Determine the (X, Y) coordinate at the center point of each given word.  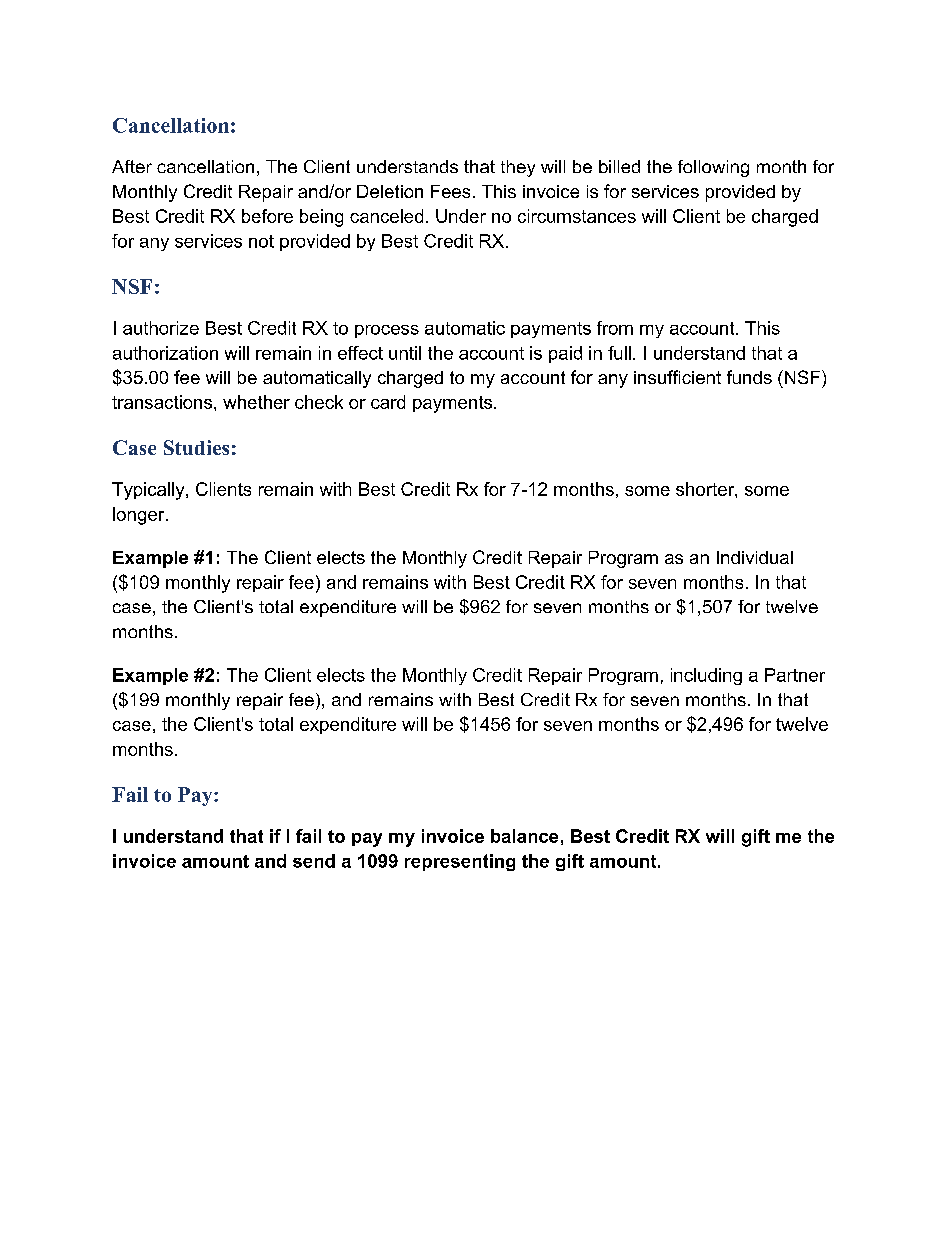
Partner (795, 675)
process (387, 331)
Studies (196, 447)
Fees (450, 191)
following (713, 168)
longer (140, 516)
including (706, 676)
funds (749, 377)
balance (524, 836)
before (267, 216)
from (615, 328)
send (314, 861)
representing (460, 862)
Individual (755, 557)
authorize (161, 328)
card (388, 402)
